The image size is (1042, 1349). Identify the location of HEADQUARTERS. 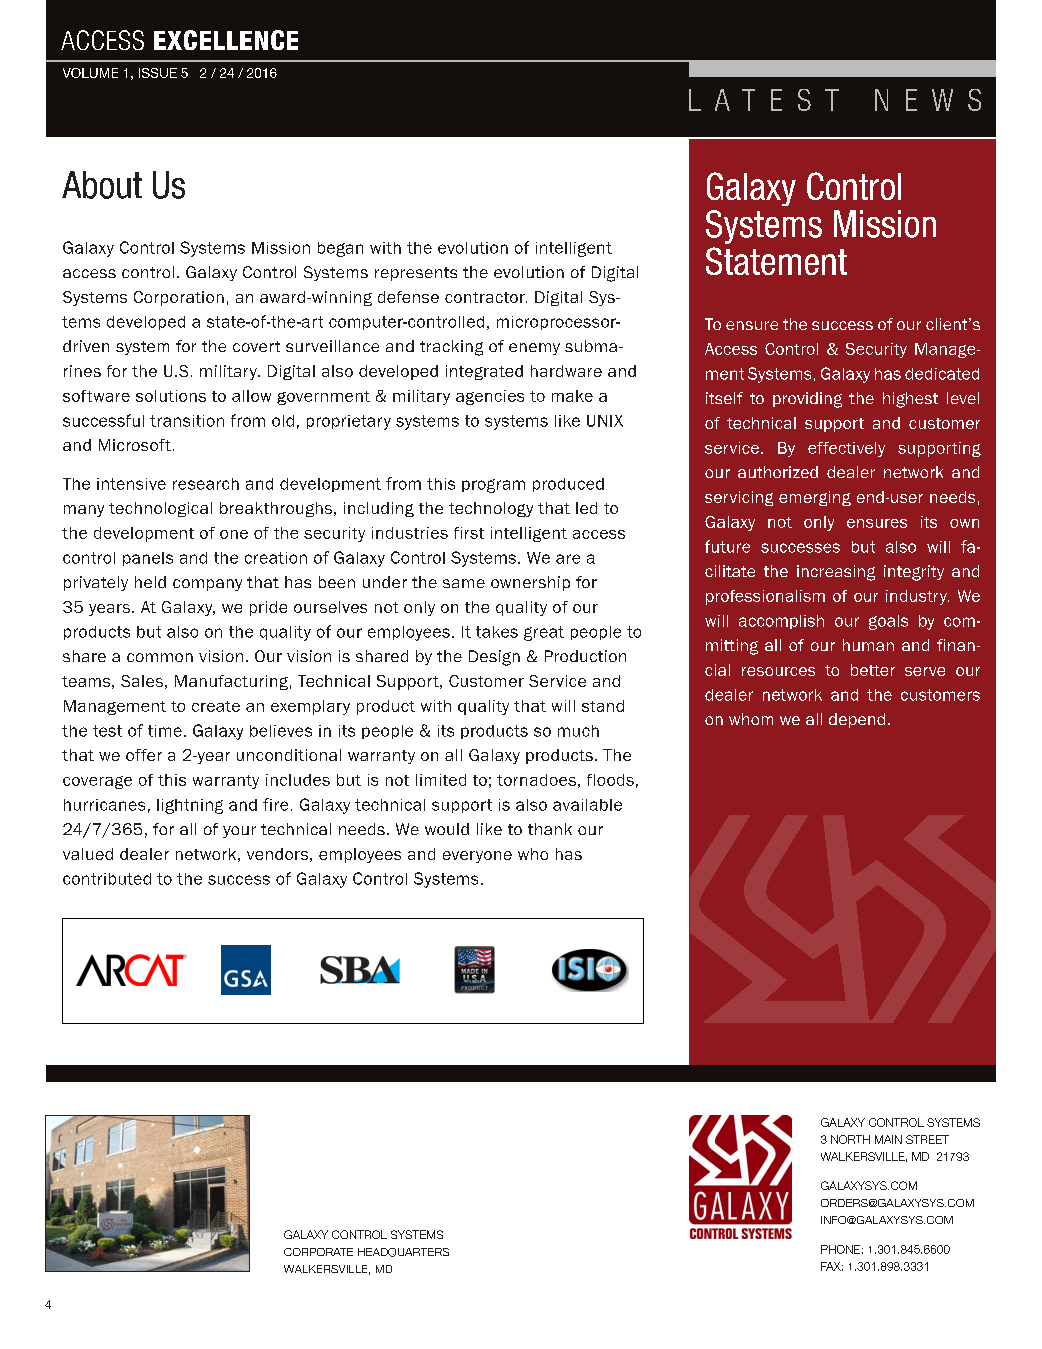
(403, 1252).
